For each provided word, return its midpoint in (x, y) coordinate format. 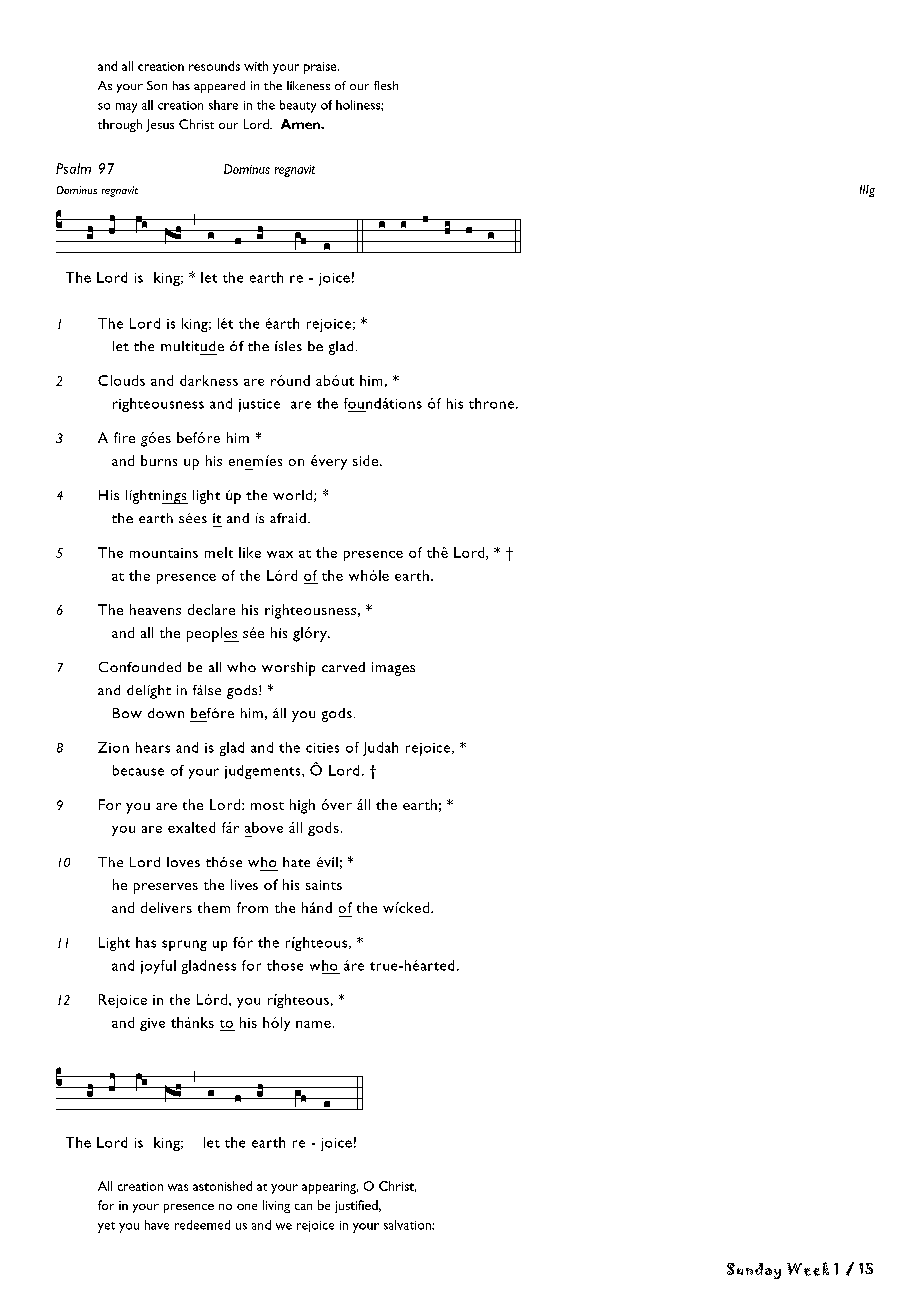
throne (493, 403)
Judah (380, 749)
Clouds (121, 380)
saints (324, 885)
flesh (386, 85)
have (157, 1225)
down (166, 713)
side (367, 460)
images (393, 669)
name (313, 1024)
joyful (158, 967)
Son (157, 85)
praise (321, 68)
